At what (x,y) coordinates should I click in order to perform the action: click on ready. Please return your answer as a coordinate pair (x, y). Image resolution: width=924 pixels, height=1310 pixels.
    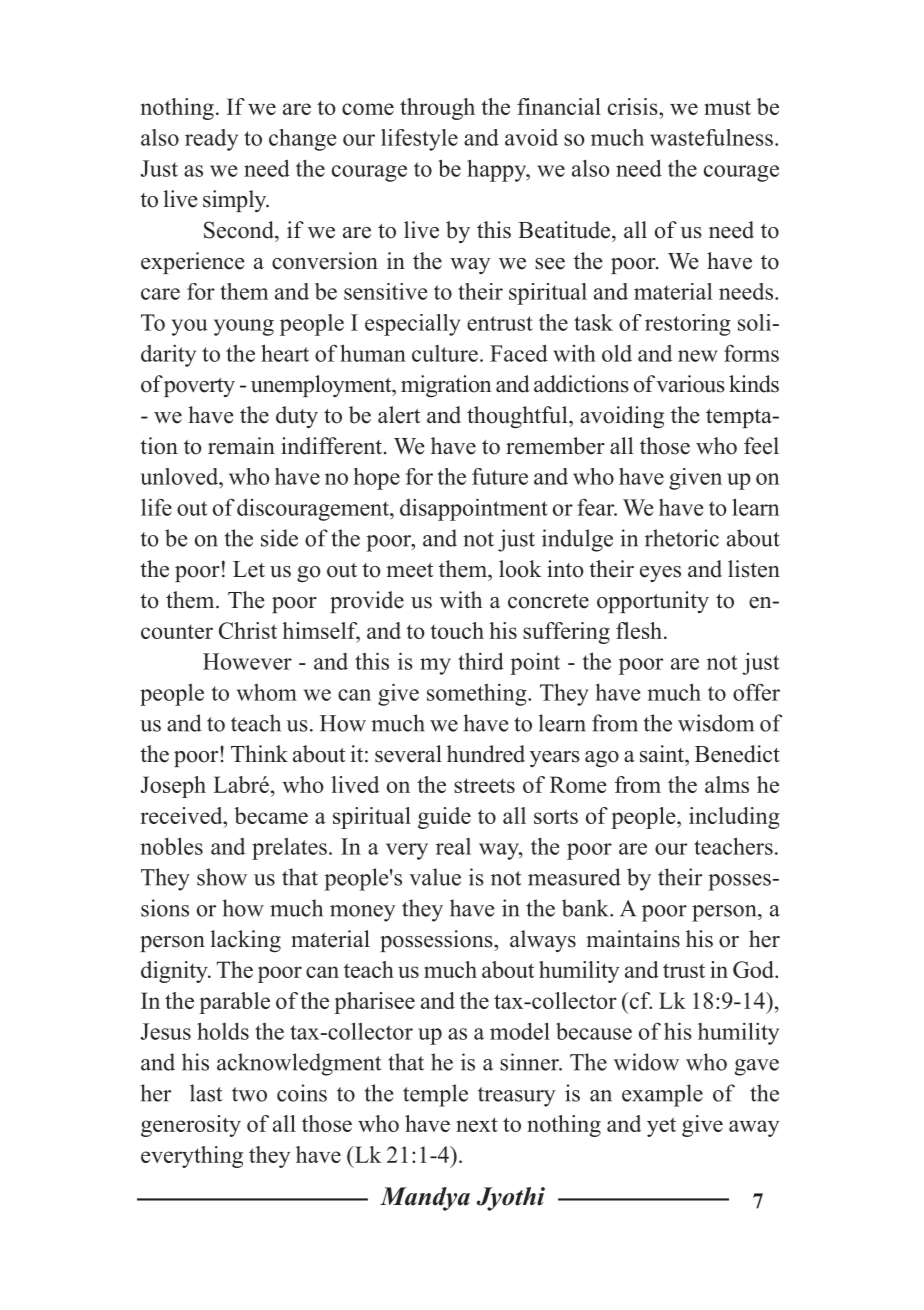
    Looking at the image, I should click on (211, 140).
